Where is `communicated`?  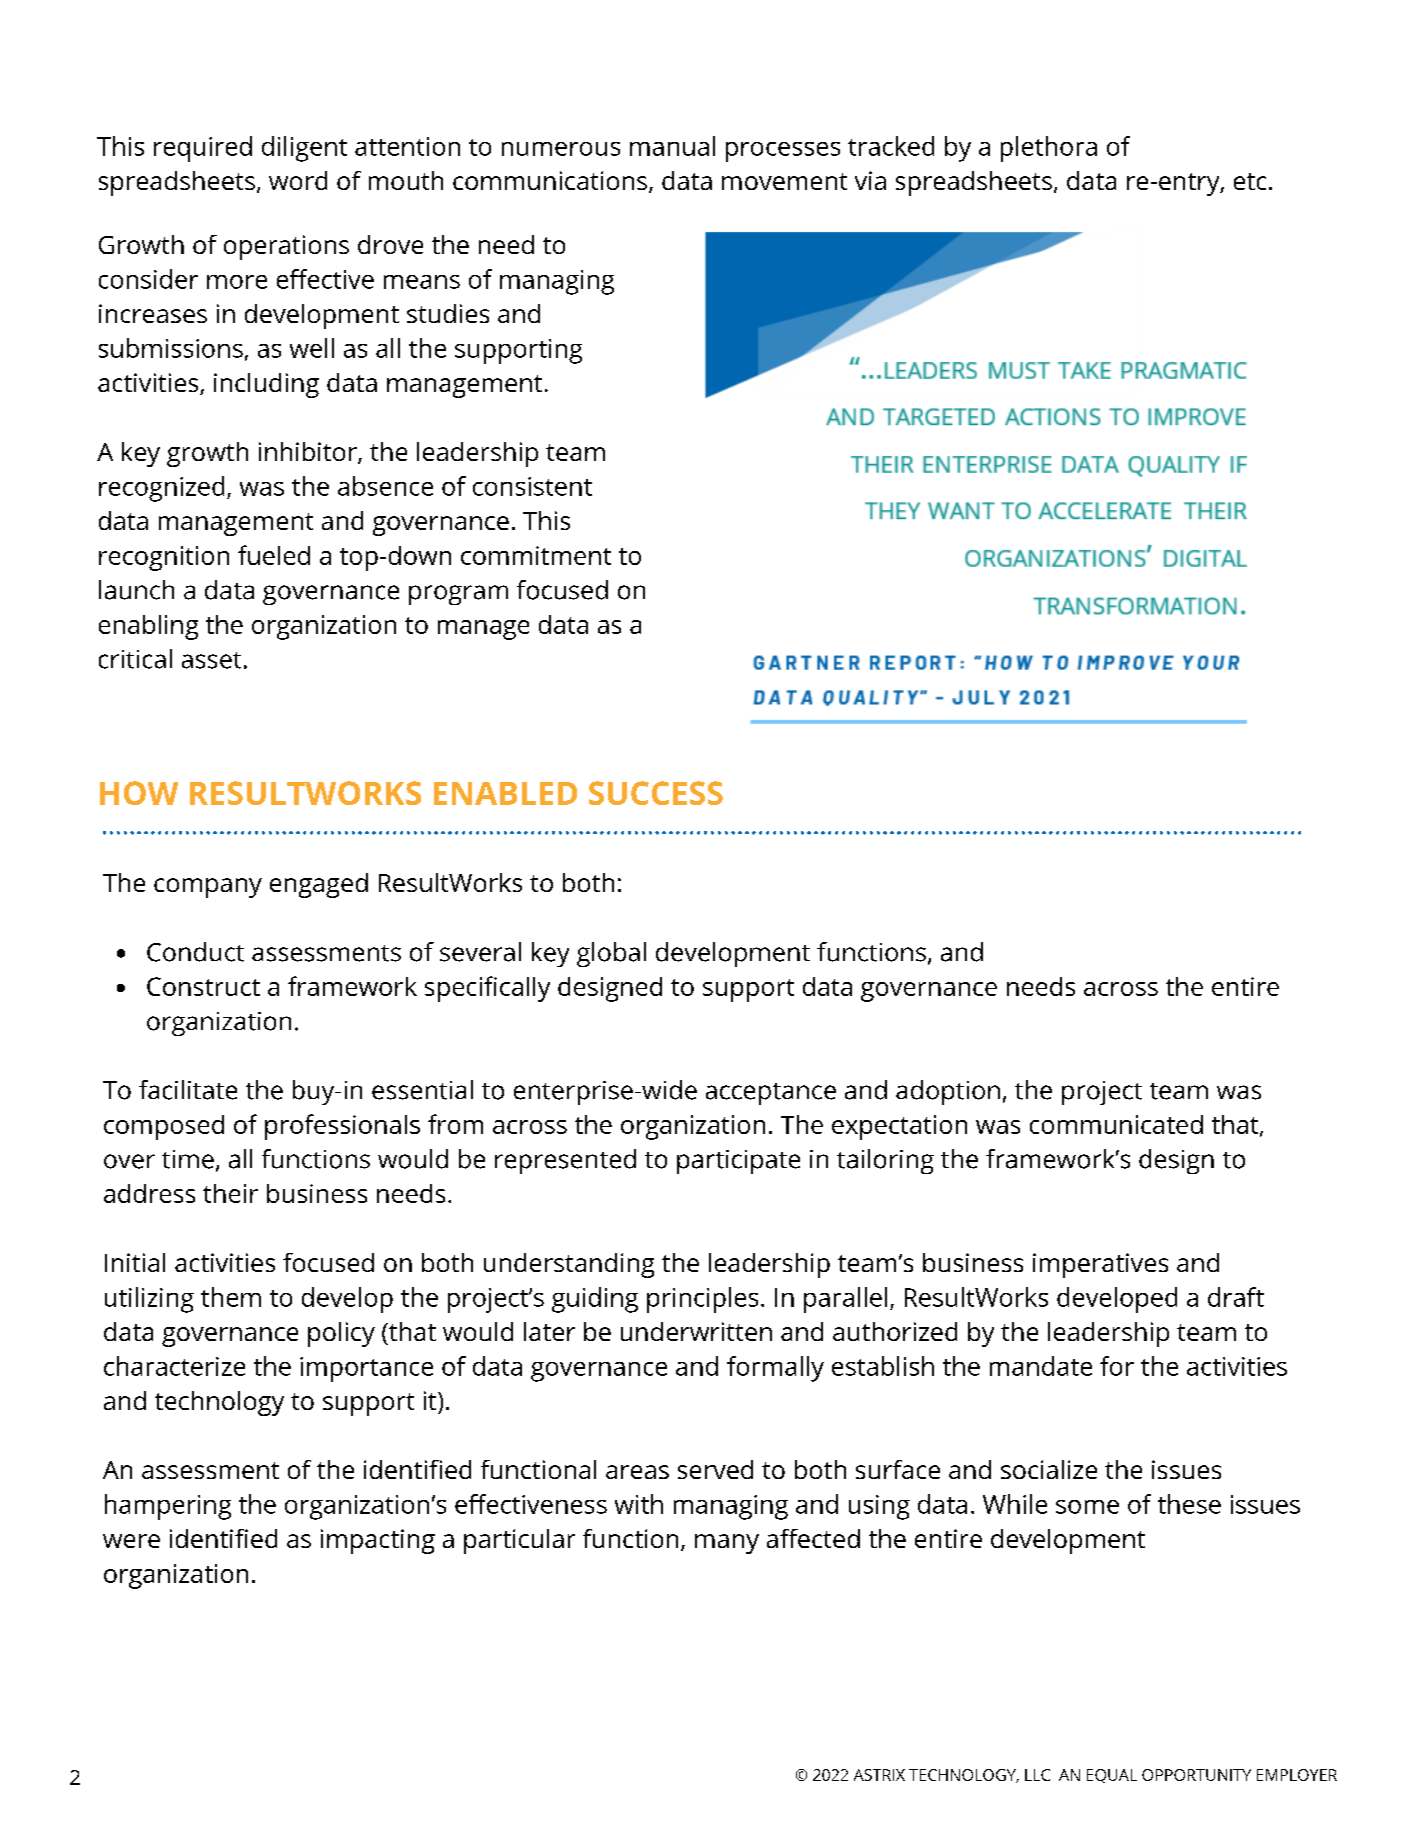 communicated is located at coordinates (1116, 1124).
